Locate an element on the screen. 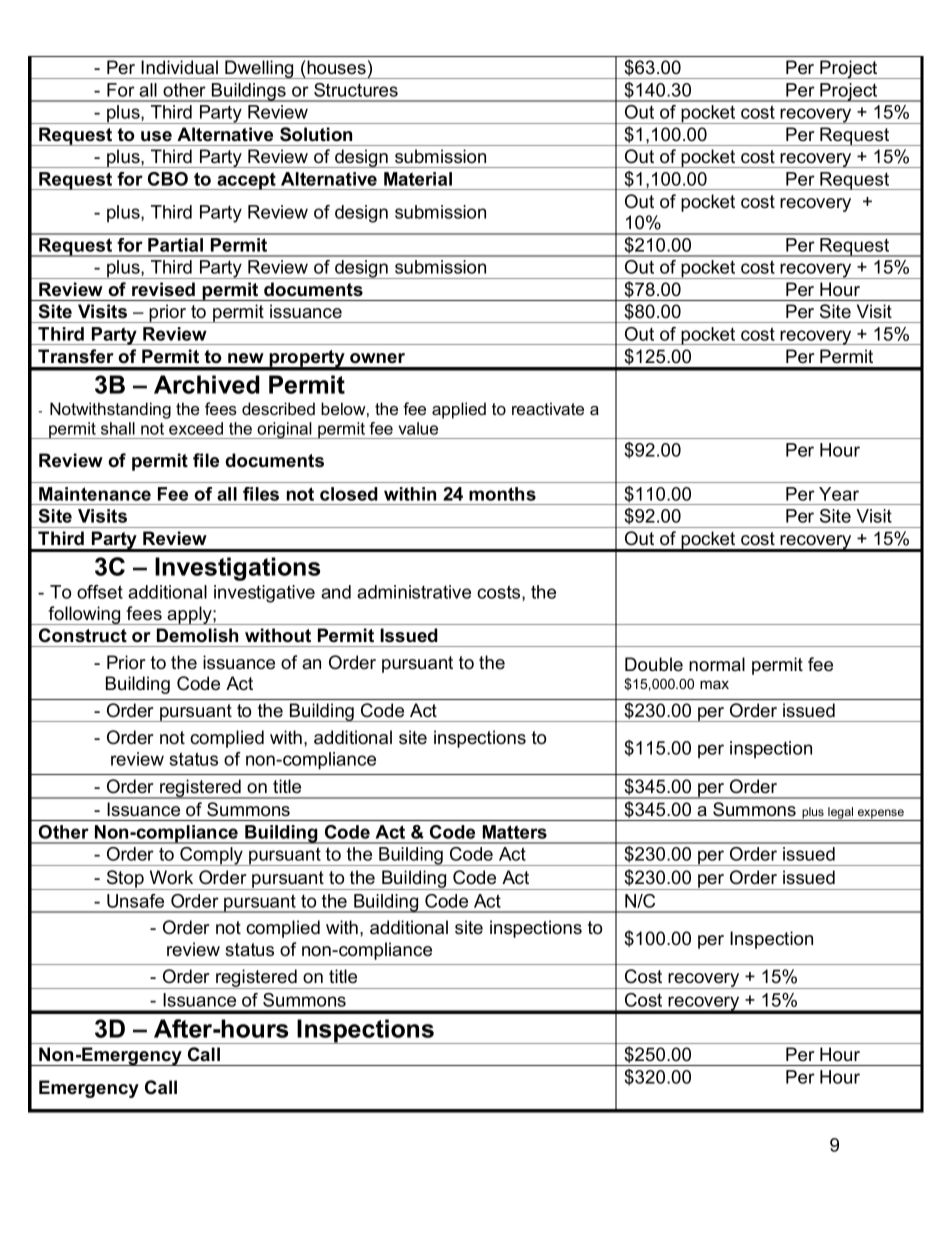 Image resolution: width=952 pixels, height=1233 pixels. Individual is located at coordinates (179, 67).
